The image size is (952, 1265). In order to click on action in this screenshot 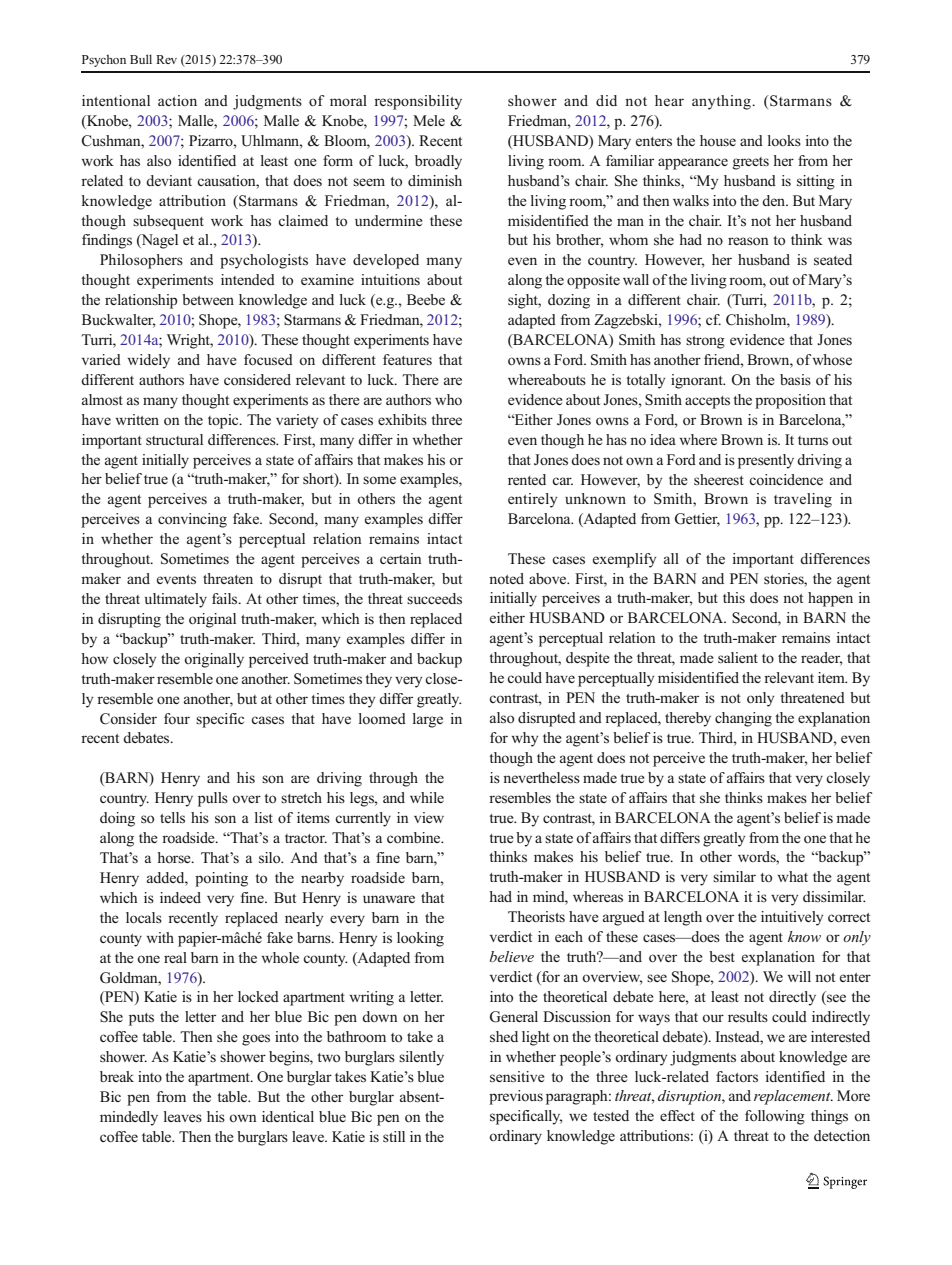, I will do `click(177, 100)`.
